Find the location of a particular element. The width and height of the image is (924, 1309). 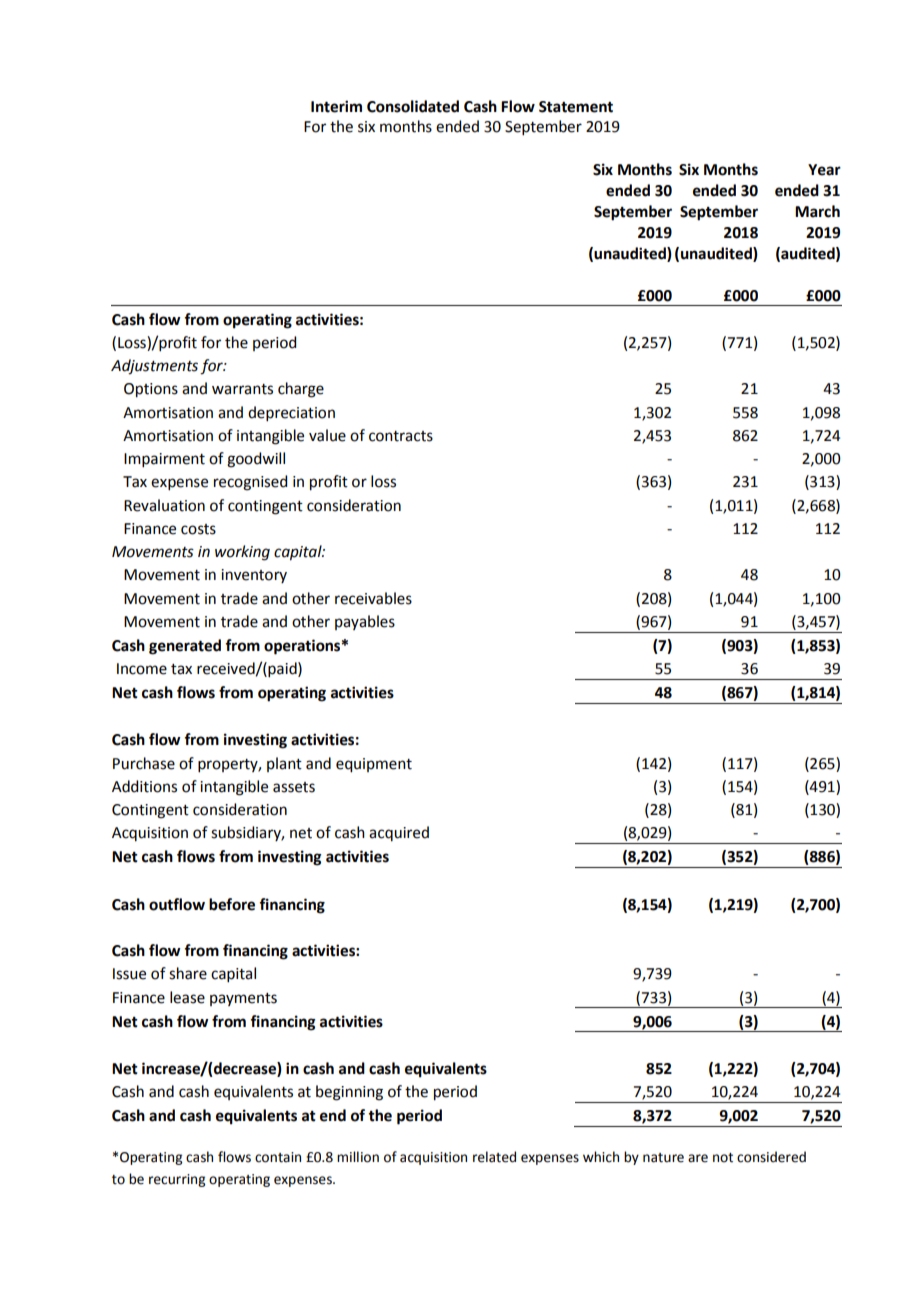

recognised is located at coordinates (250, 483).
